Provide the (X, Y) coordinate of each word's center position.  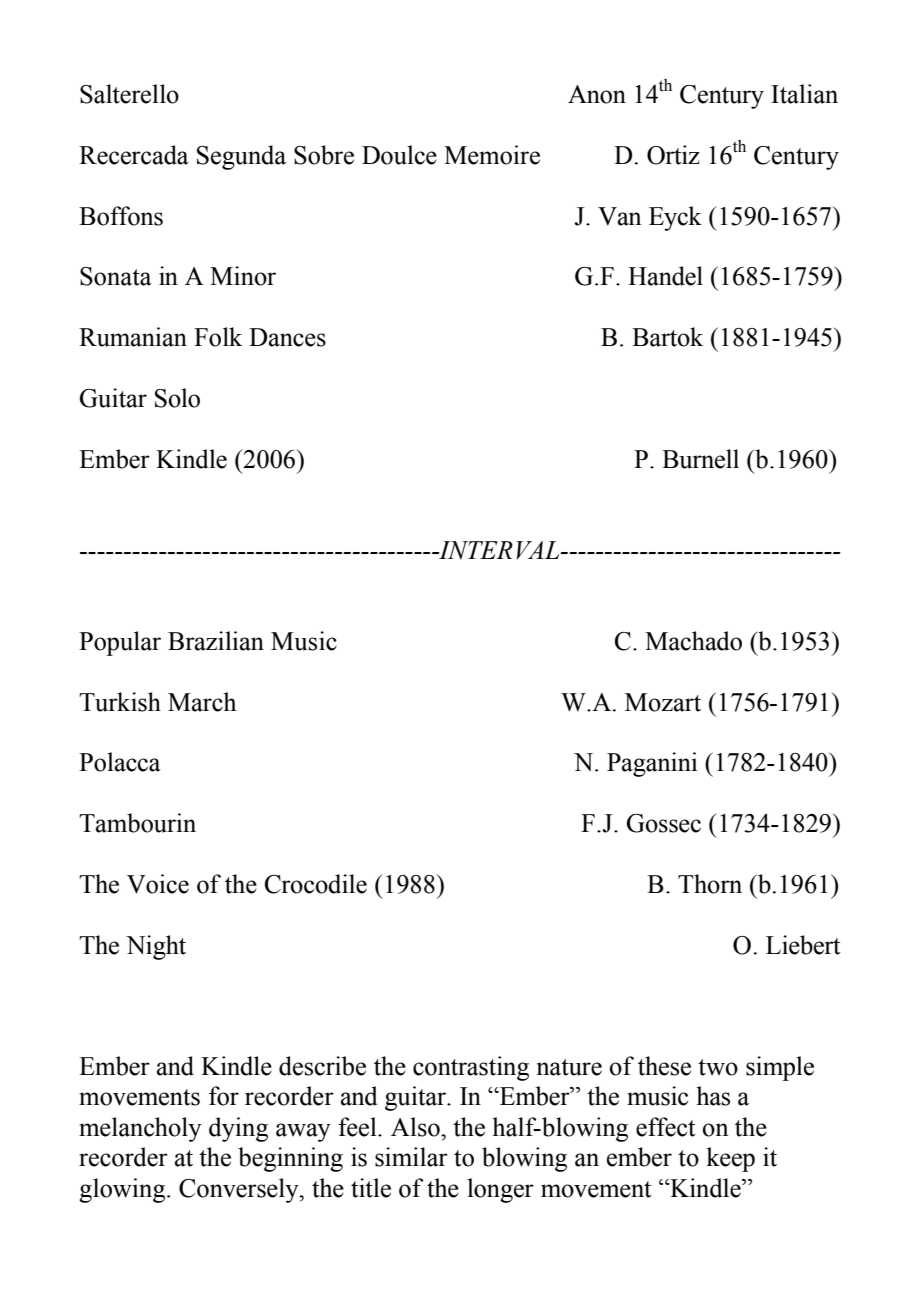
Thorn (710, 884)
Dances (287, 337)
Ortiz (673, 155)
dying (238, 1129)
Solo (177, 398)
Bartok (667, 337)
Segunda (241, 157)
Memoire (492, 155)
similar (411, 1157)
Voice (158, 884)
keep (730, 1159)
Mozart (663, 702)
